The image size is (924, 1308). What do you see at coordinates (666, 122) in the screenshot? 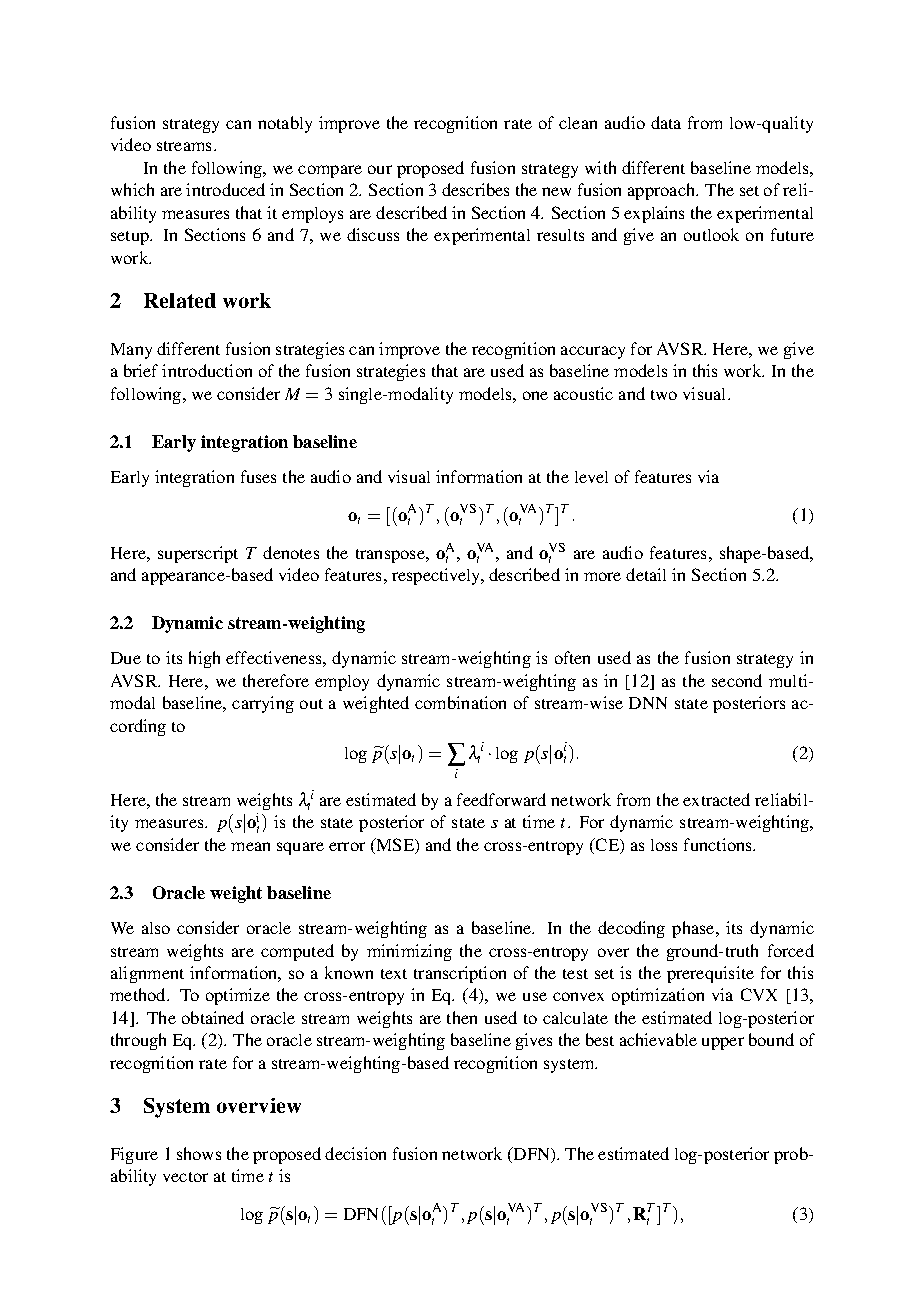
I see `data` at bounding box center [666, 122].
